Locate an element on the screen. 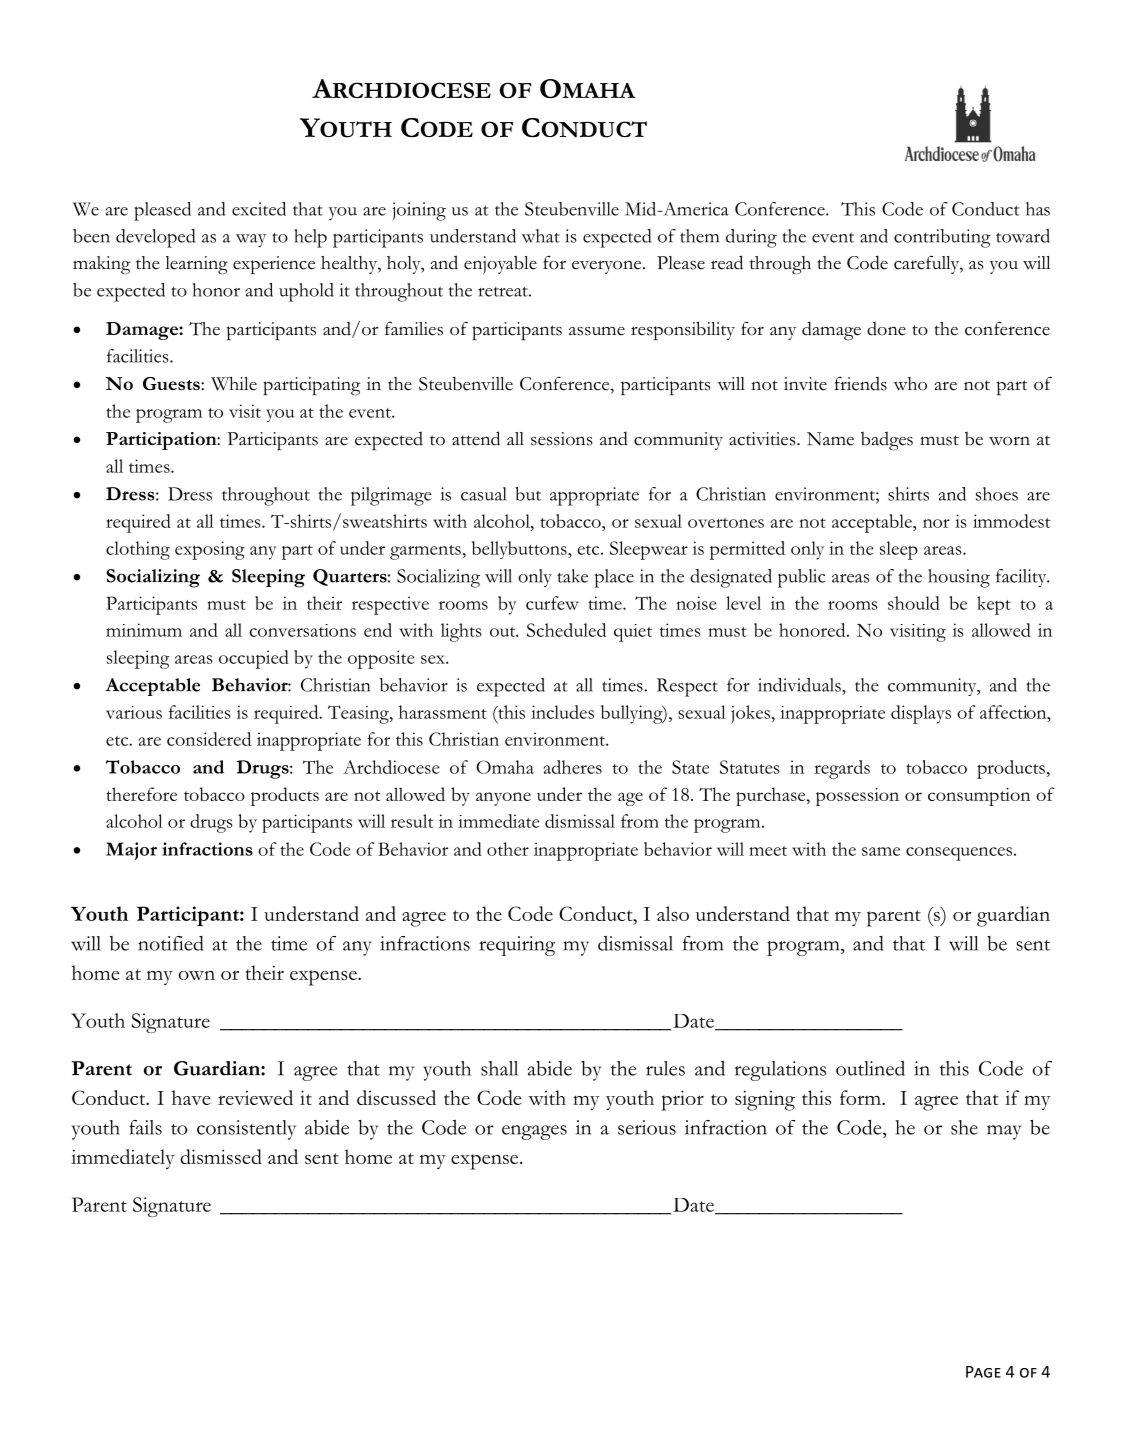 The image size is (1122, 1452). learning is located at coordinates (196, 265).
